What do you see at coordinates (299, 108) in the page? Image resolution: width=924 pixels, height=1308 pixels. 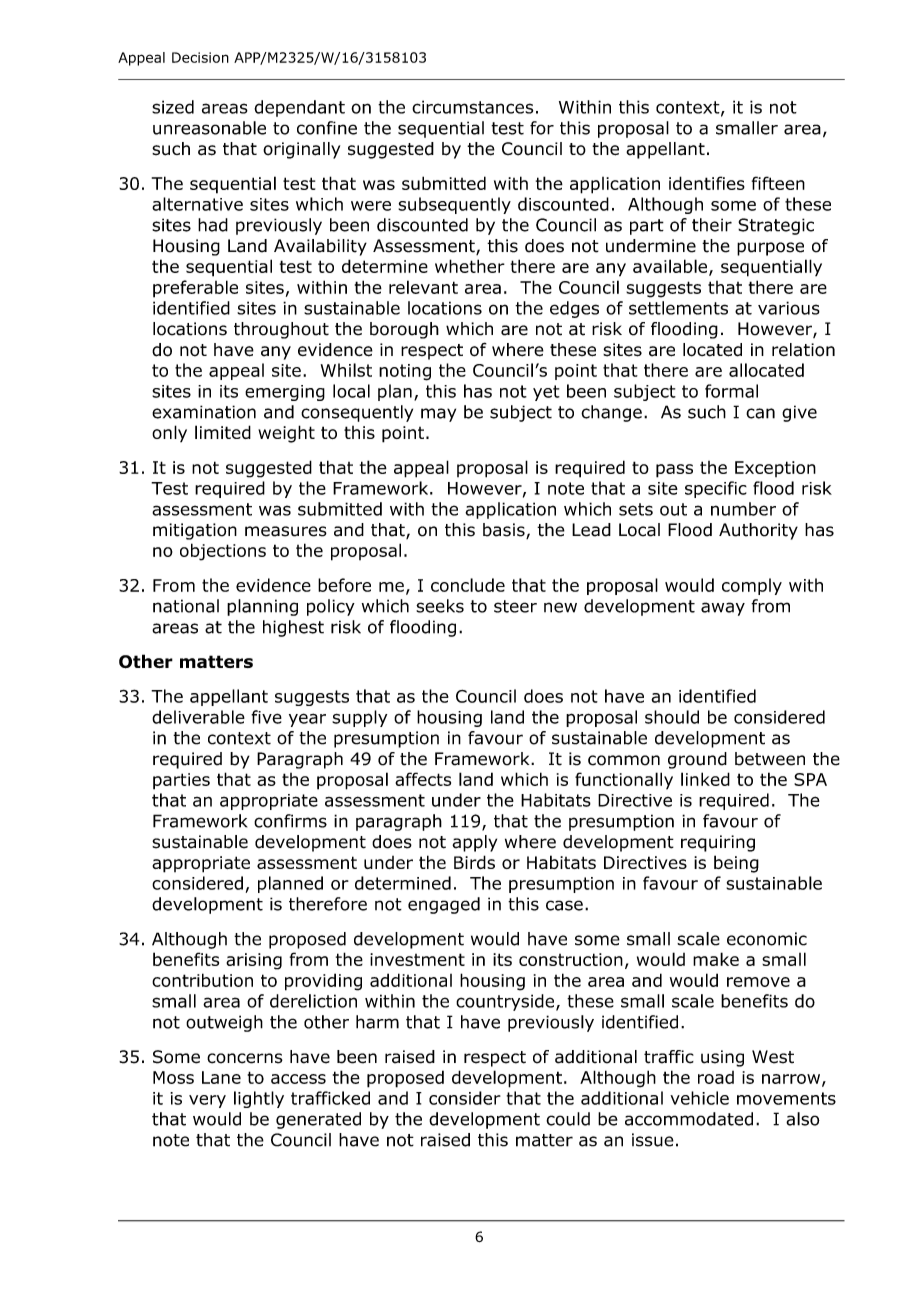 I see `dependant` at bounding box center [299, 108].
